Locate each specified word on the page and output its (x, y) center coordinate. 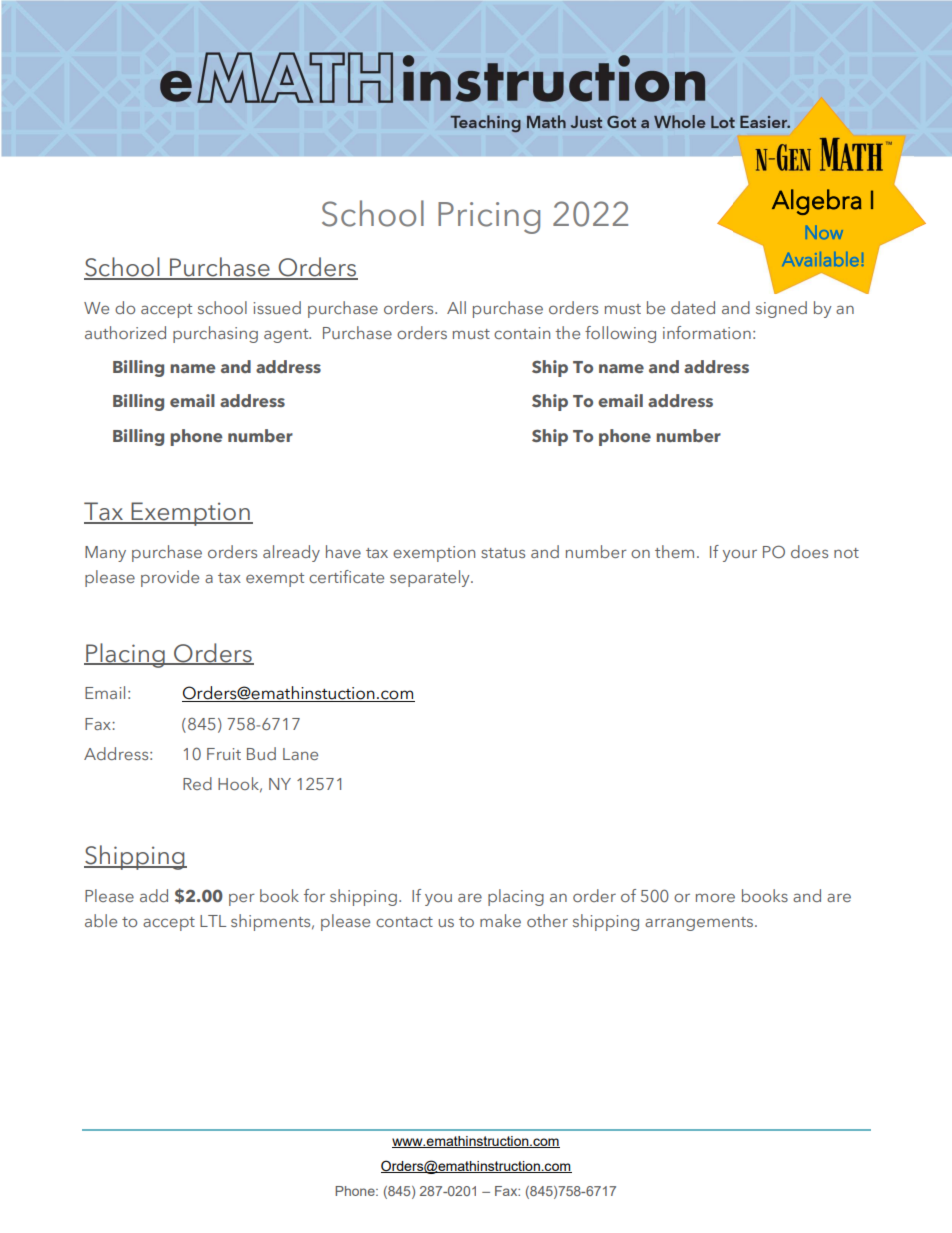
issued (277, 307)
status (503, 553)
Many (105, 554)
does (809, 551)
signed (781, 309)
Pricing (489, 218)
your (740, 555)
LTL (213, 921)
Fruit (224, 754)
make (500, 920)
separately (431, 578)
